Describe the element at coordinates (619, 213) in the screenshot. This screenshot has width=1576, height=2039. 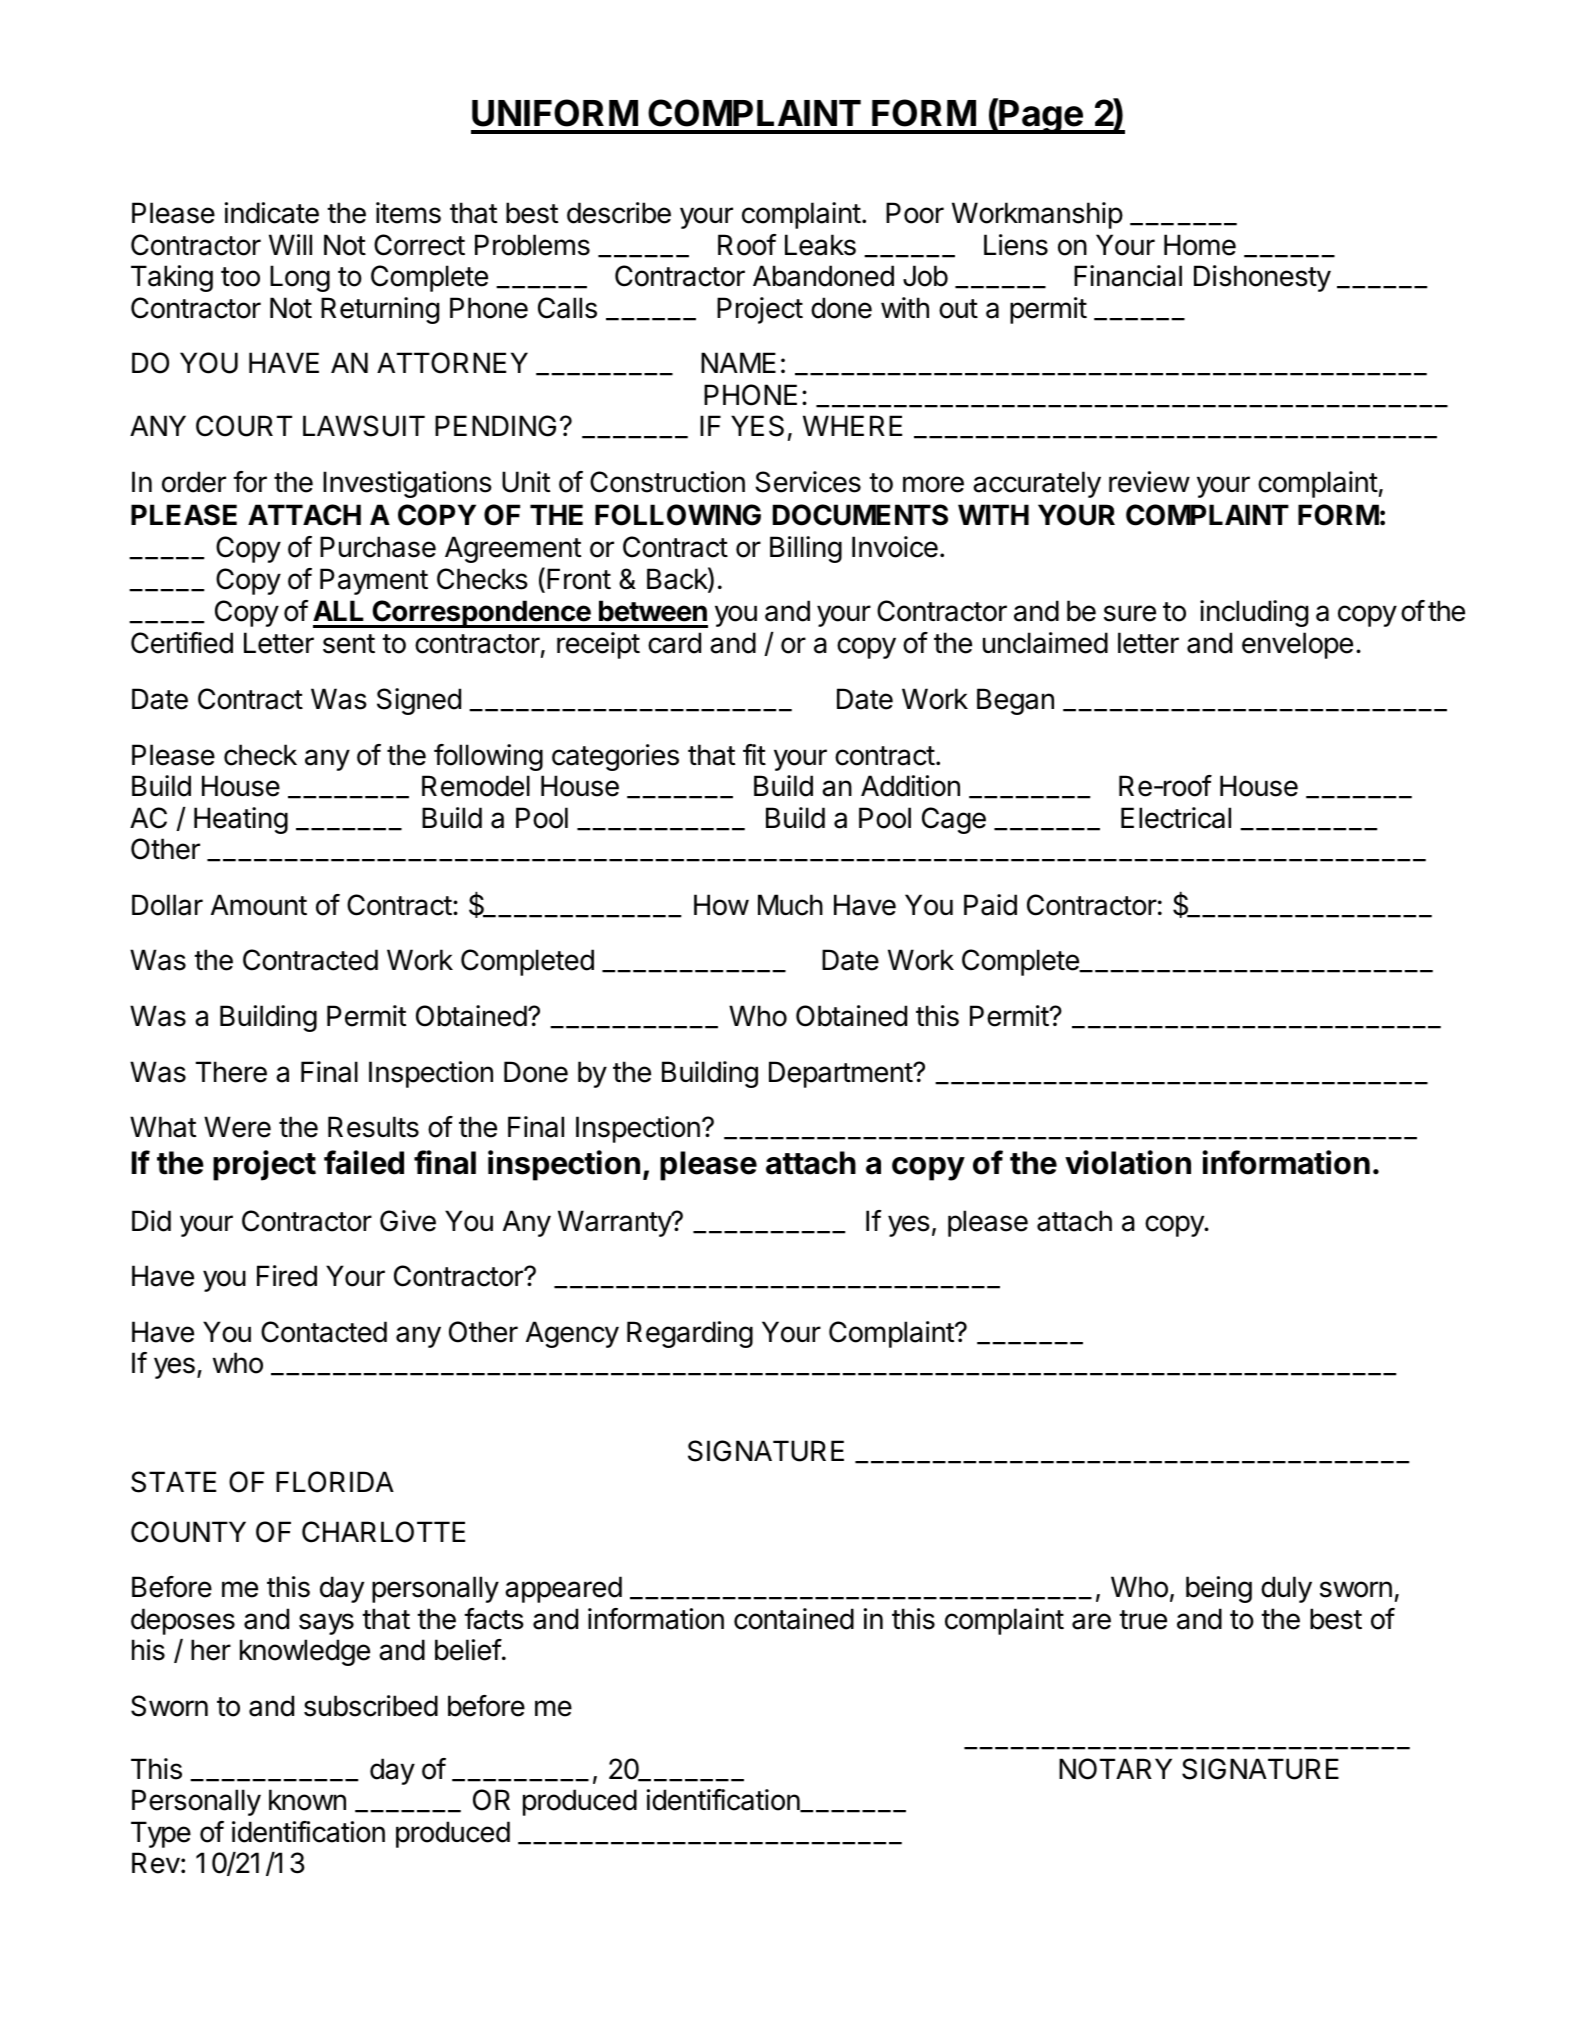
I see `describe` at that location.
